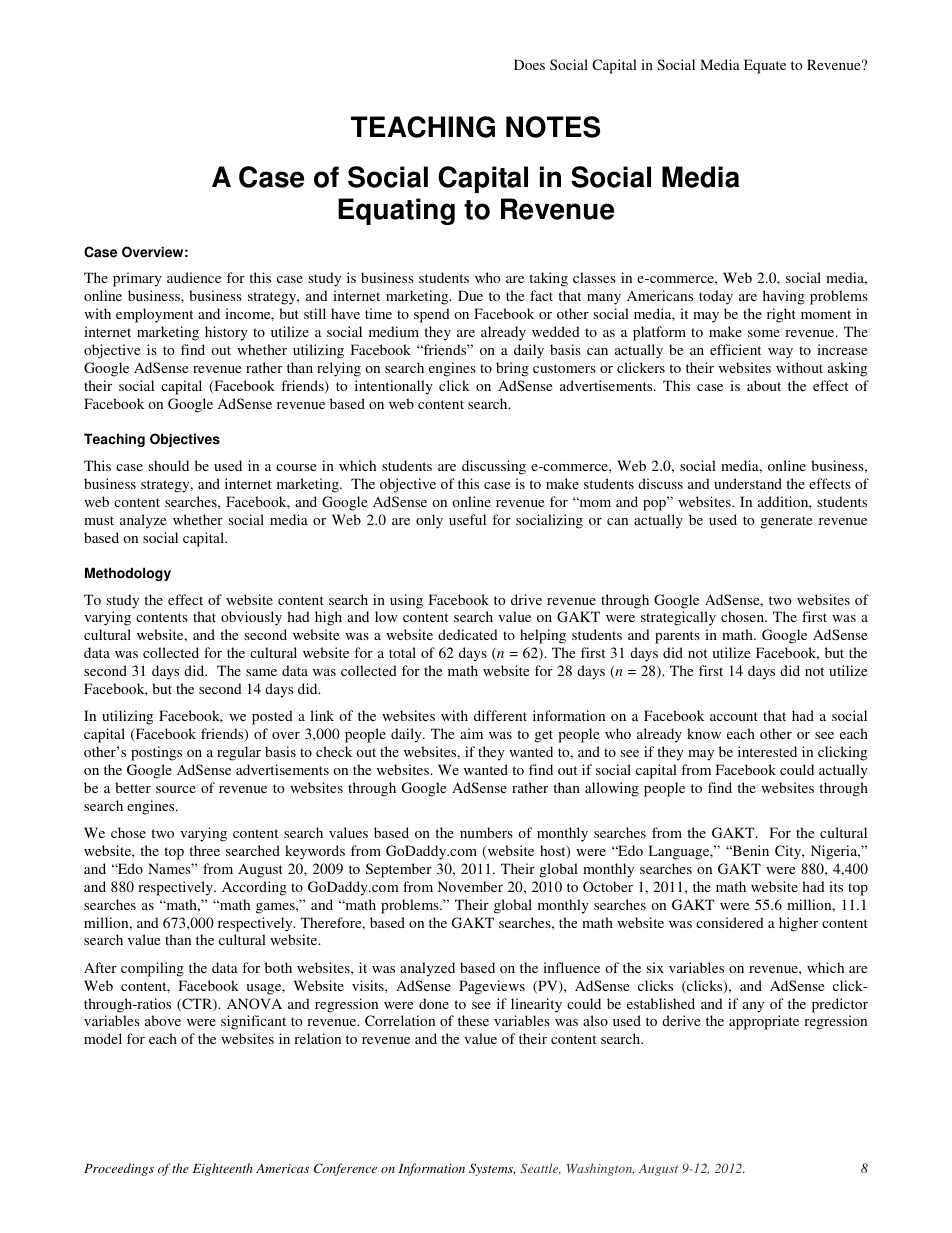  Describe the element at coordinates (529, 64) in the document. I see `Does` at that location.
